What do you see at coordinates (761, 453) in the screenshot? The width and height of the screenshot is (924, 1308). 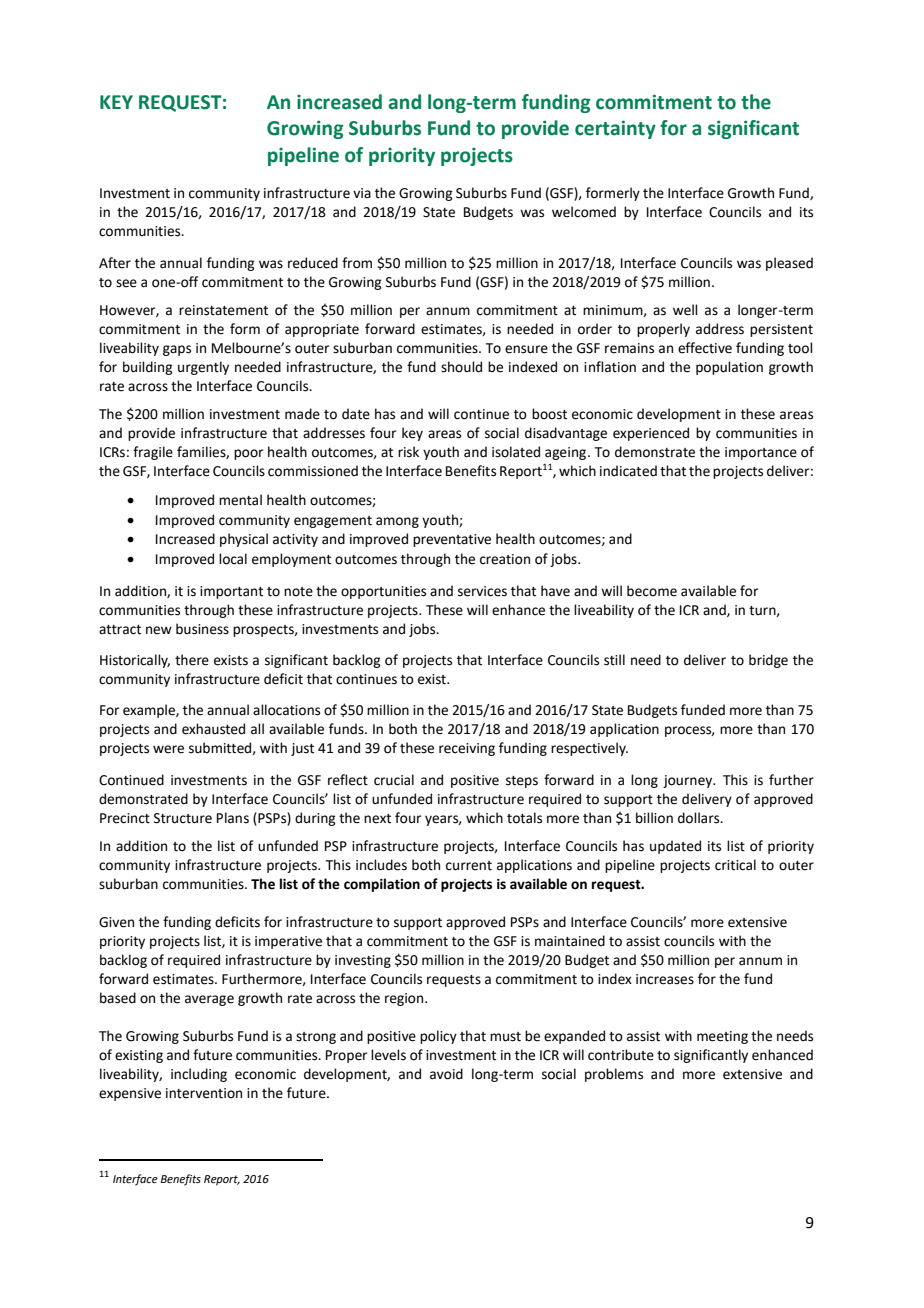 I see `importance` at bounding box center [761, 453].
